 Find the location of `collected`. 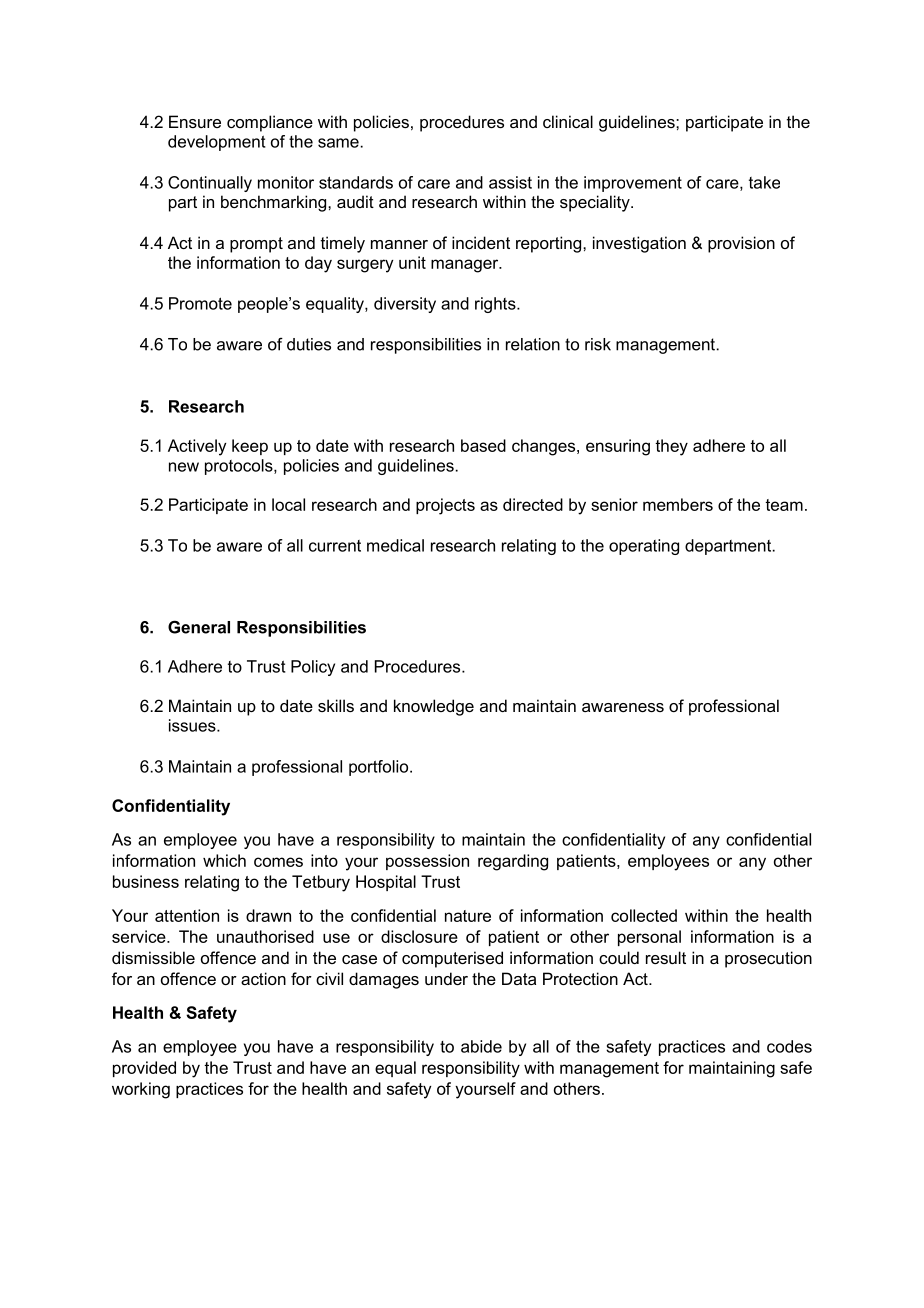

collected is located at coordinates (644, 915).
